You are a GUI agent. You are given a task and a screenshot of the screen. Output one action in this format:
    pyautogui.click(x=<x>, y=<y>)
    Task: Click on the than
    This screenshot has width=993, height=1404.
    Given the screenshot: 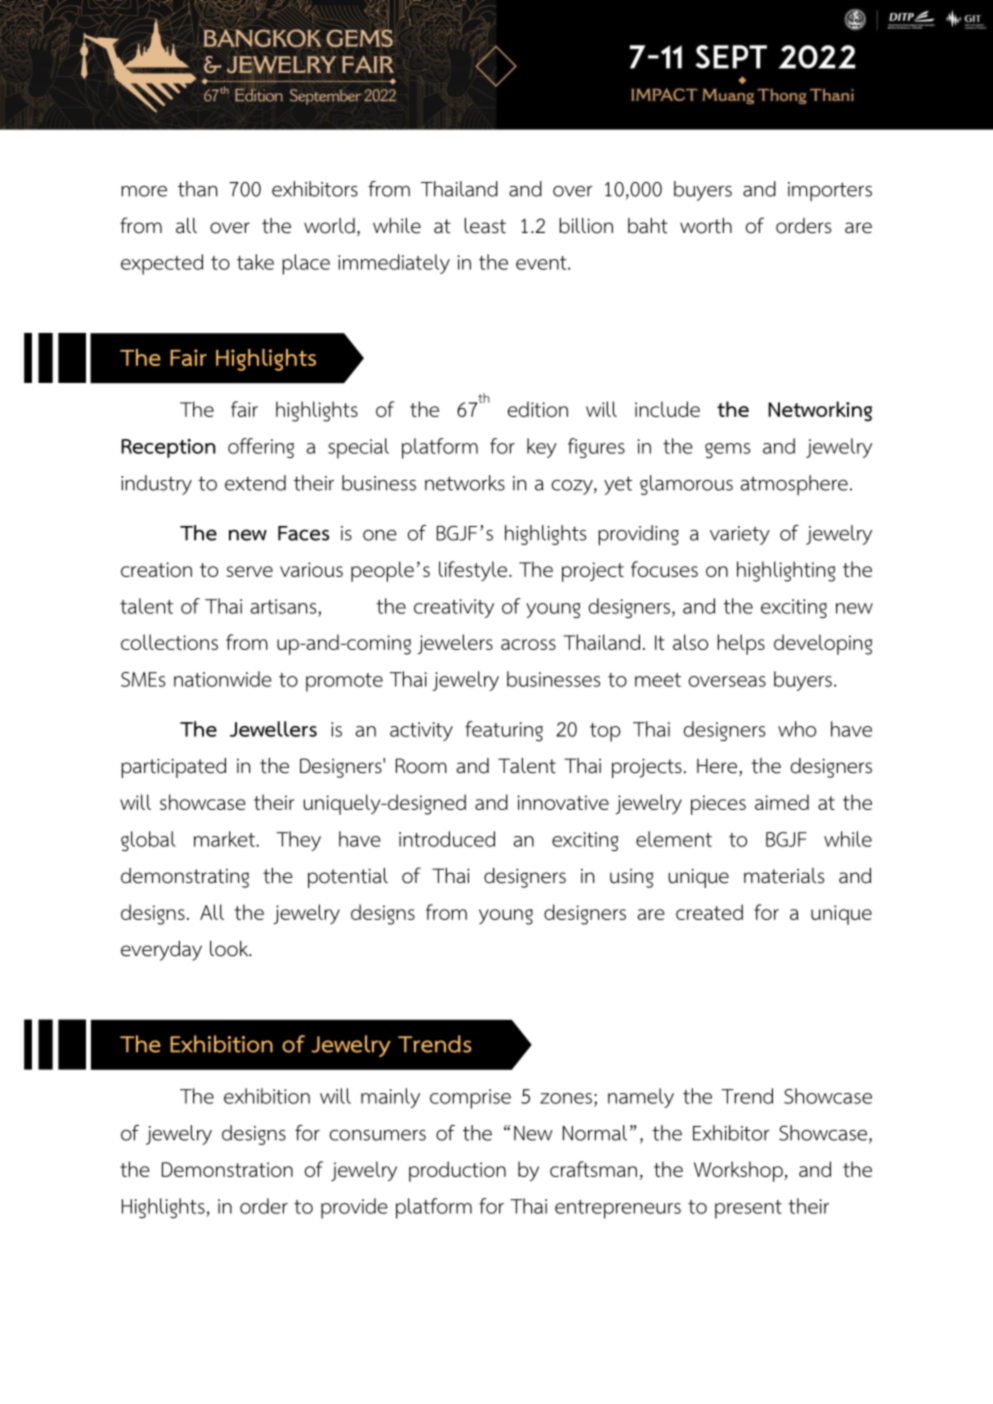 What is the action you would take?
    pyautogui.click(x=197, y=189)
